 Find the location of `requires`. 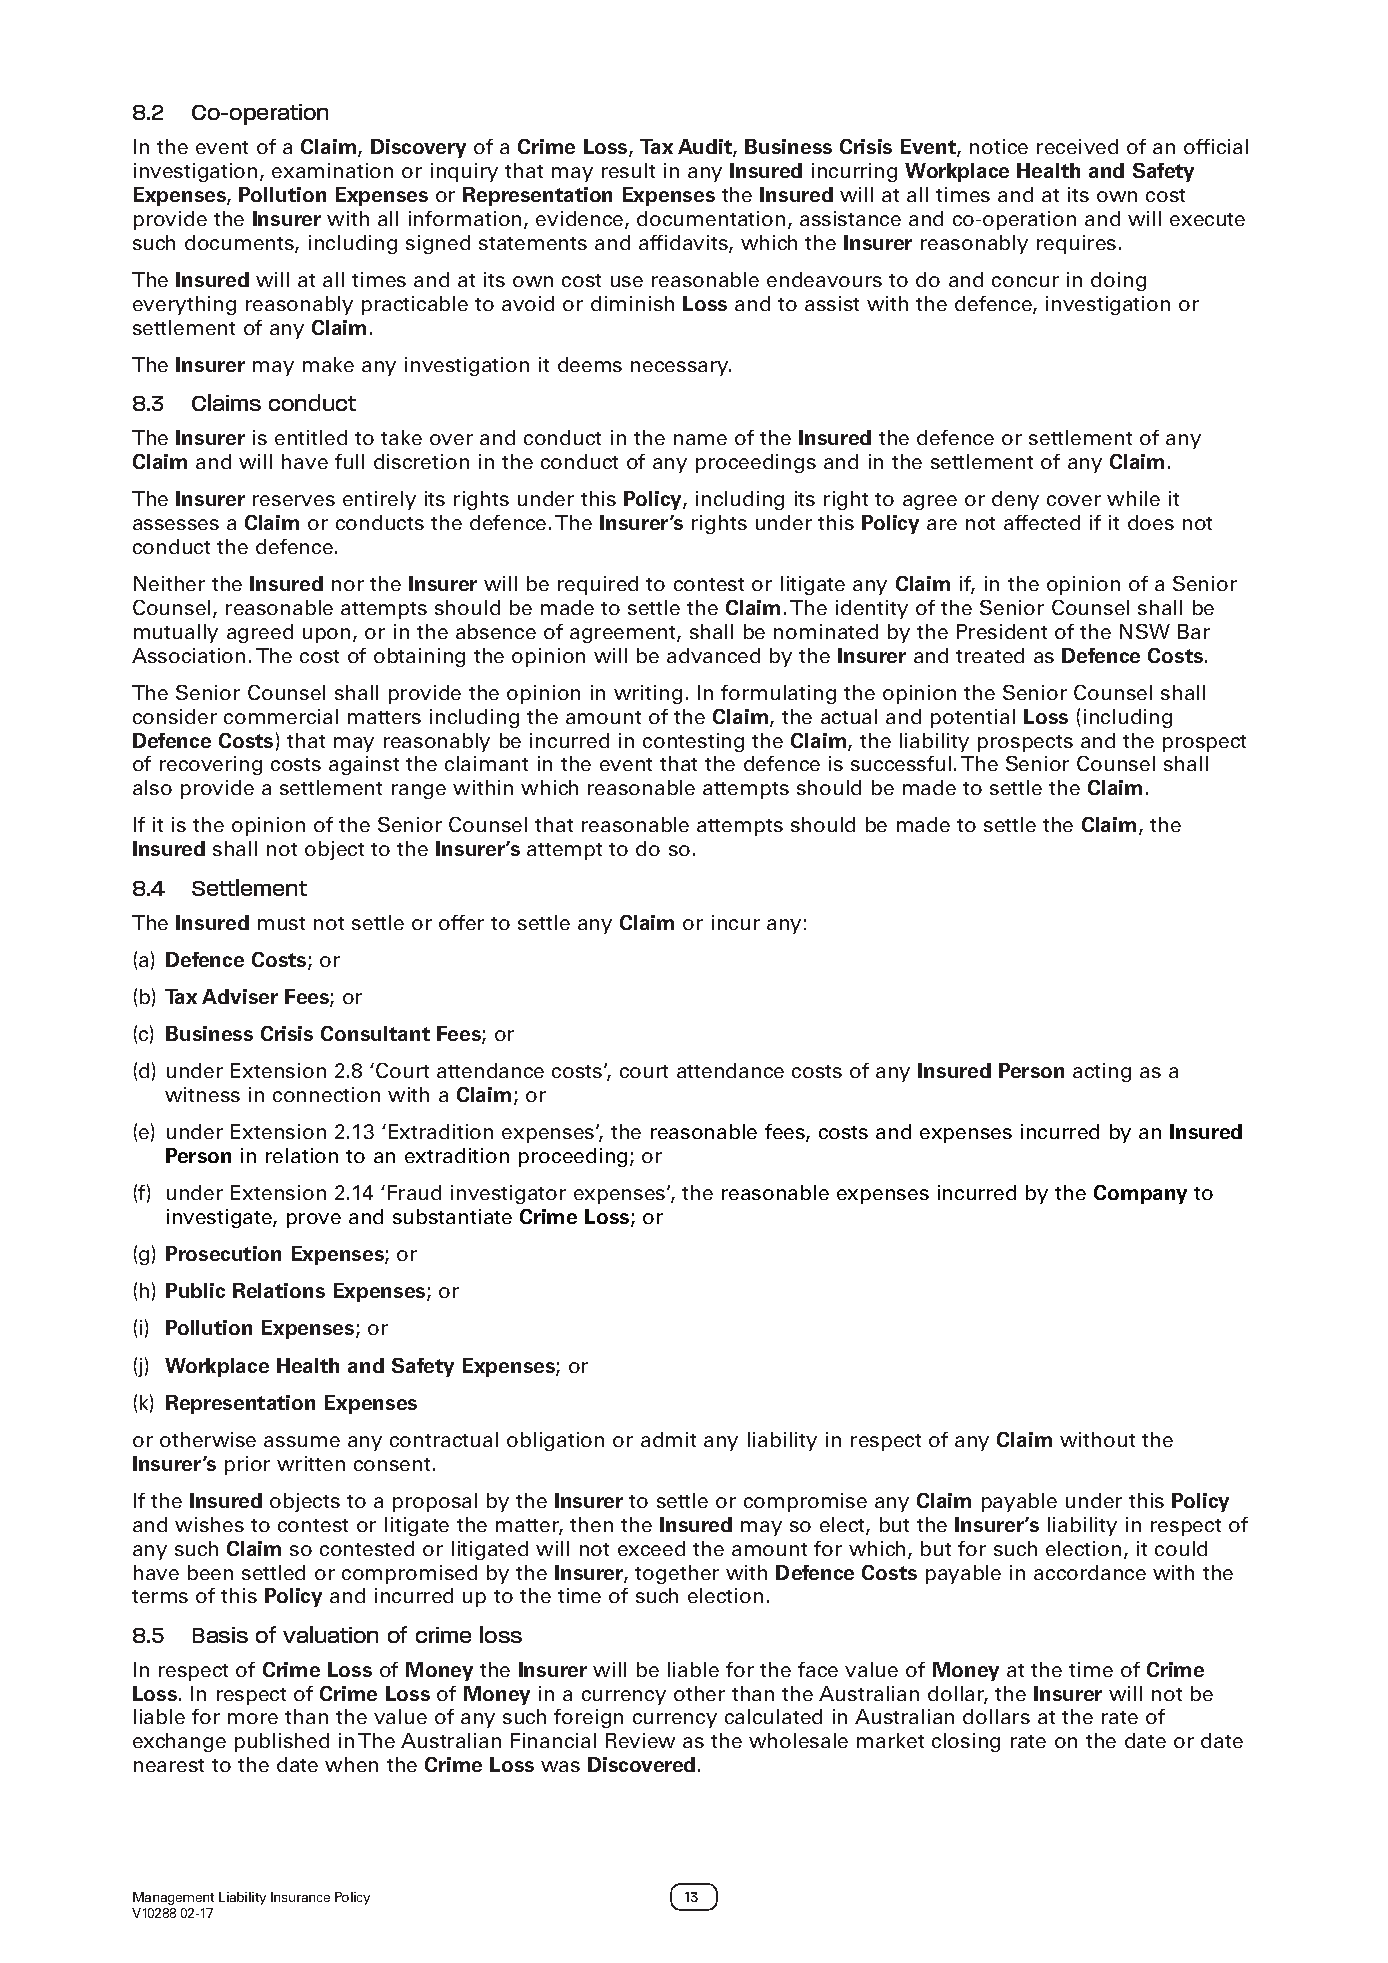

requires is located at coordinates (1076, 244).
